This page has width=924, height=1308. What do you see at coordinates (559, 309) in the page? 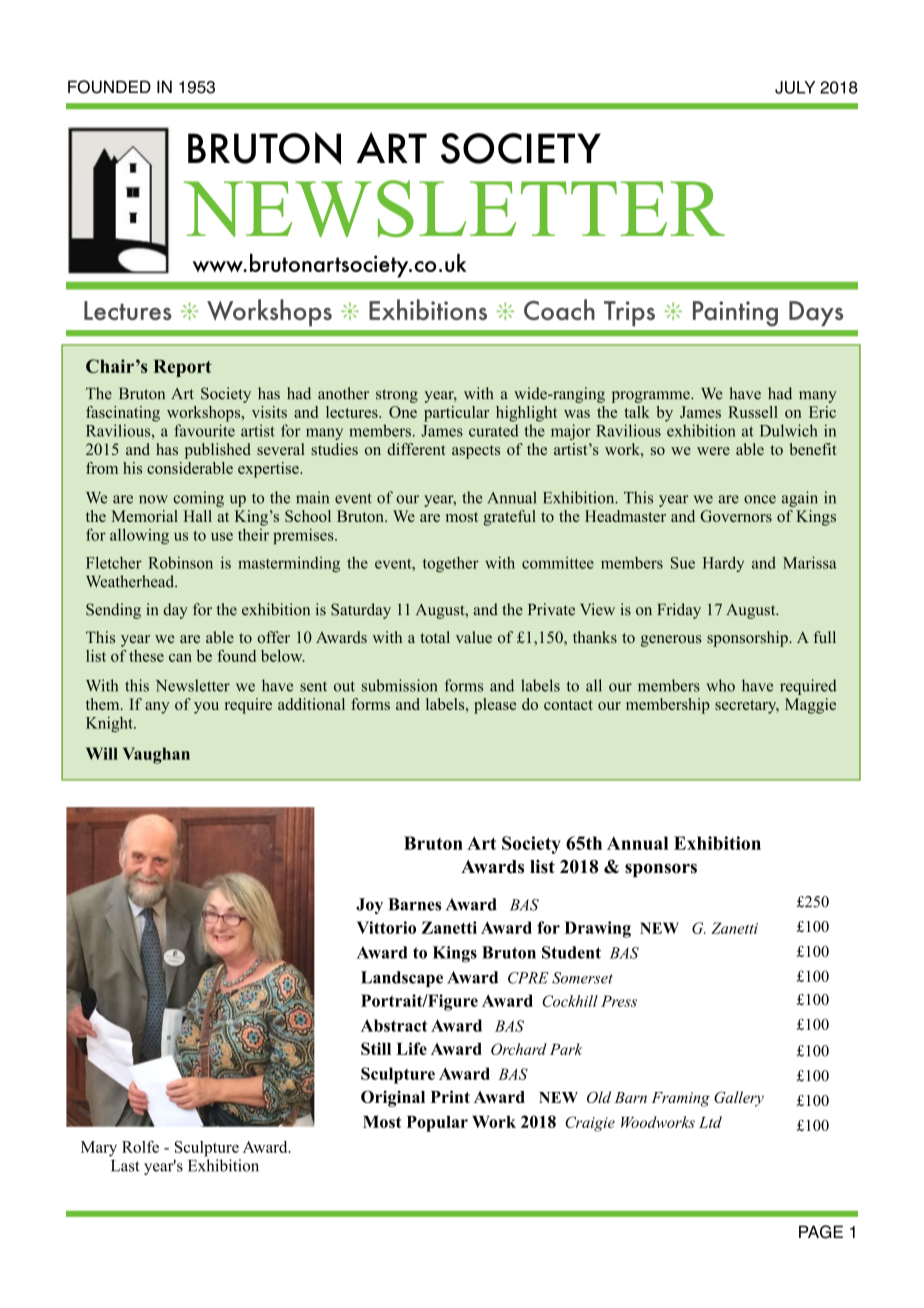
I see `Coach` at bounding box center [559, 309].
